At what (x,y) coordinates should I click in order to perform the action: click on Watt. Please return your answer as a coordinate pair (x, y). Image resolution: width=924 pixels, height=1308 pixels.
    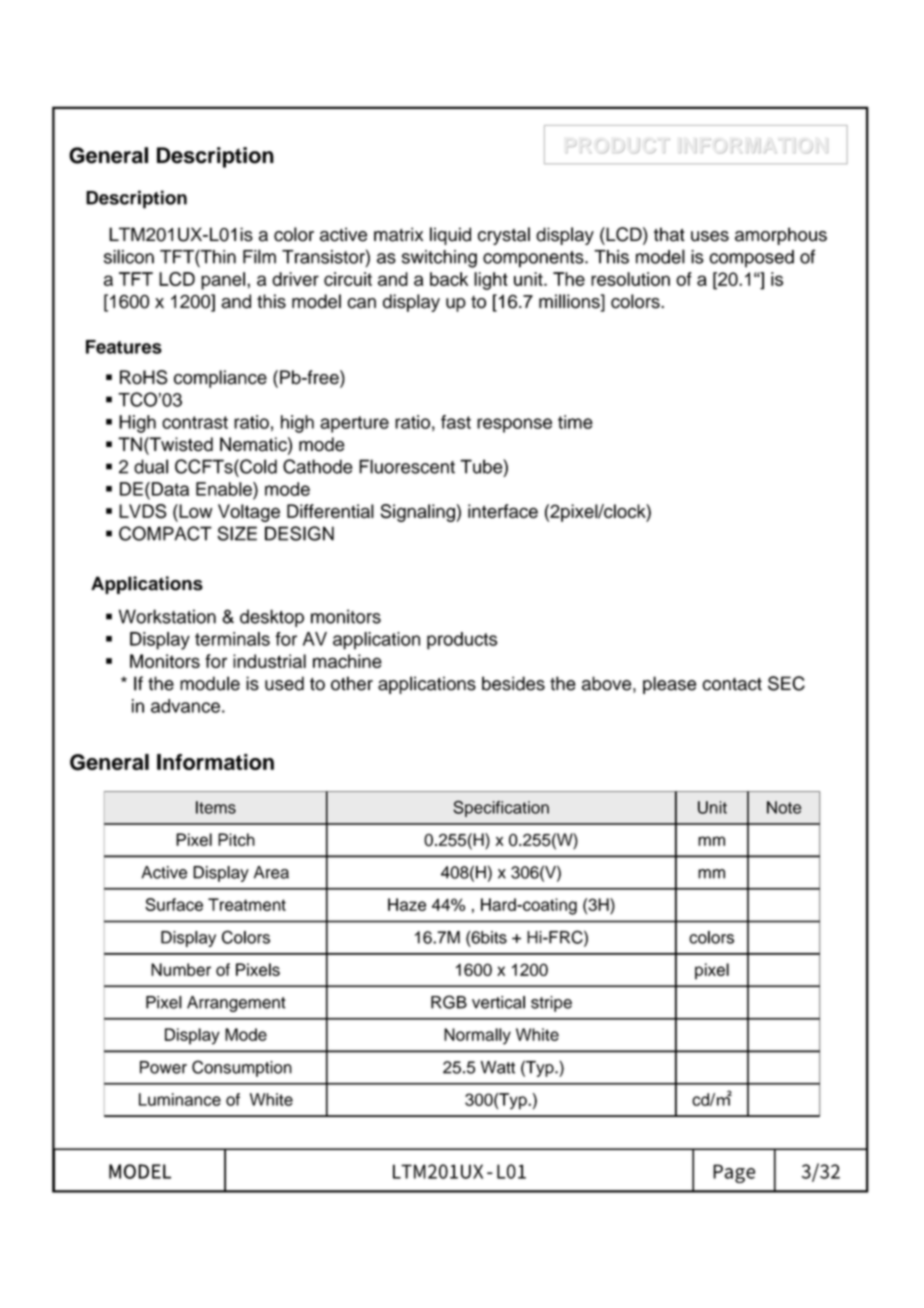
    Looking at the image, I should click on (498, 1067).
